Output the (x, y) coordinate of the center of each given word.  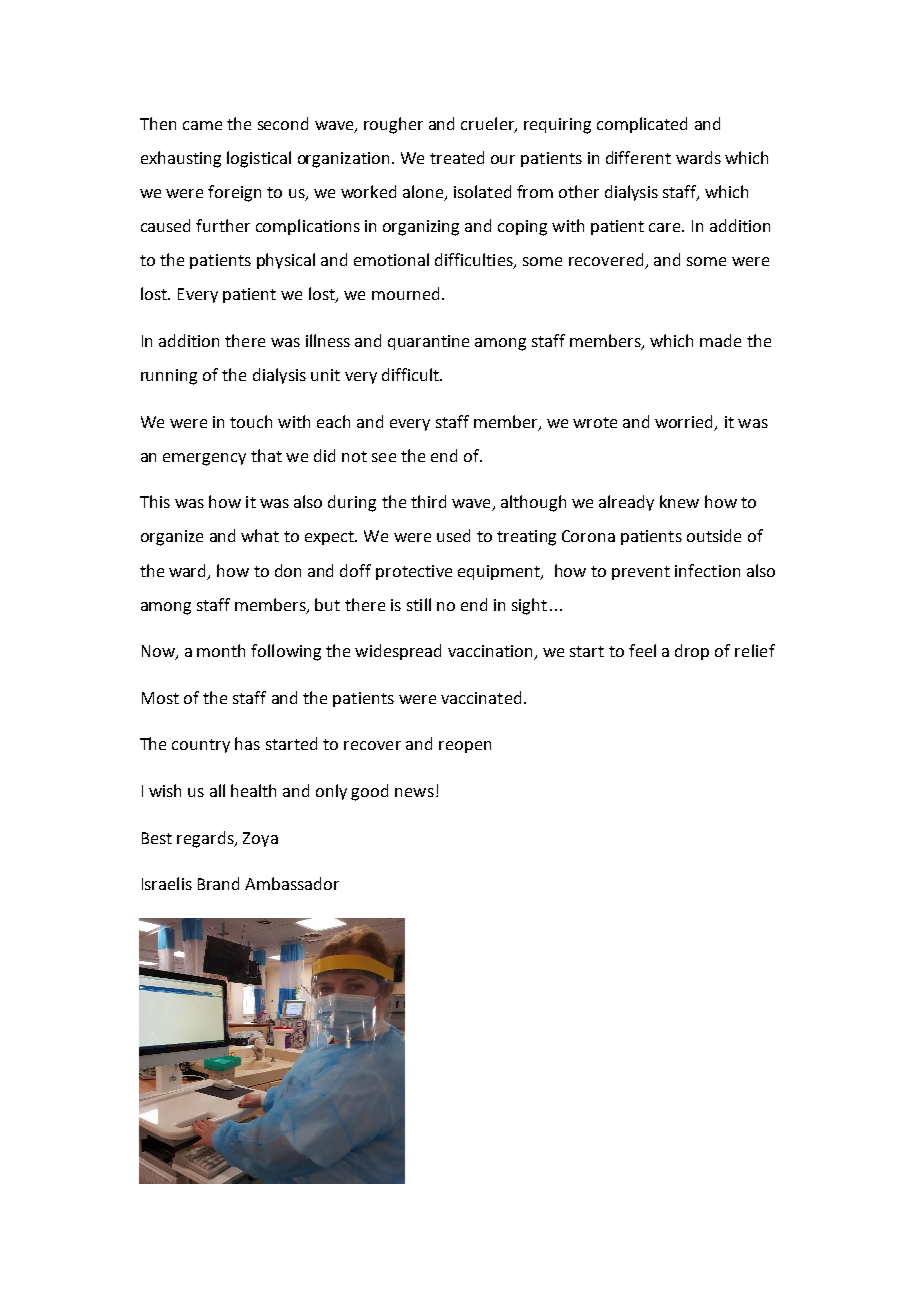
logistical (259, 159)
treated (457, 157)
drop (692, 652)
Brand (218, 883)
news (414, 792)
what (260, 535)
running (169, 377)
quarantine (428, 342)
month (221, 650)
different (638, 157)
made (720, 340)
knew (679, 501)
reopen (465, 747)
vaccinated (481, 697)
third (428, 501)
